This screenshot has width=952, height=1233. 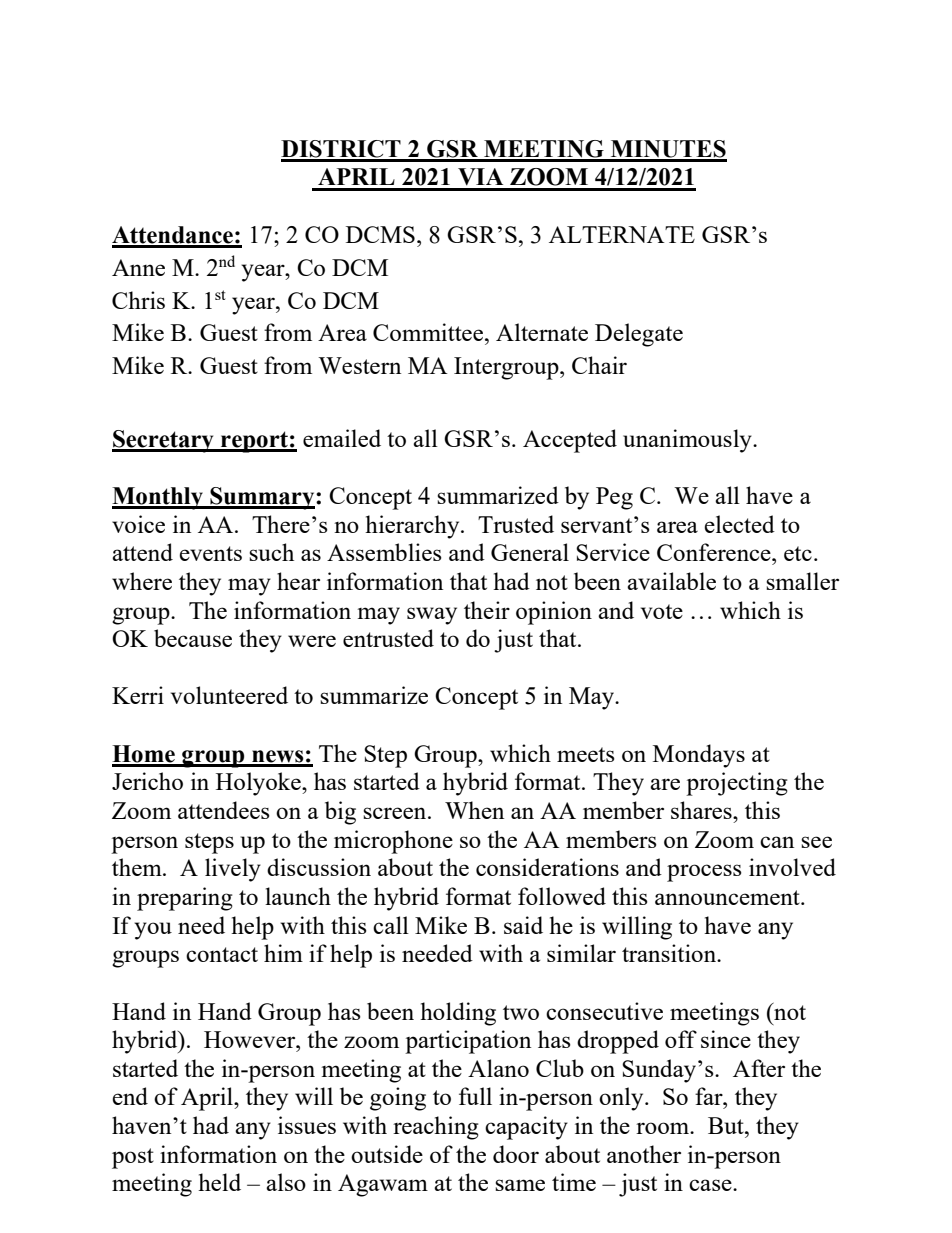 I want to click on Conference, so click(x=715, y=552).
